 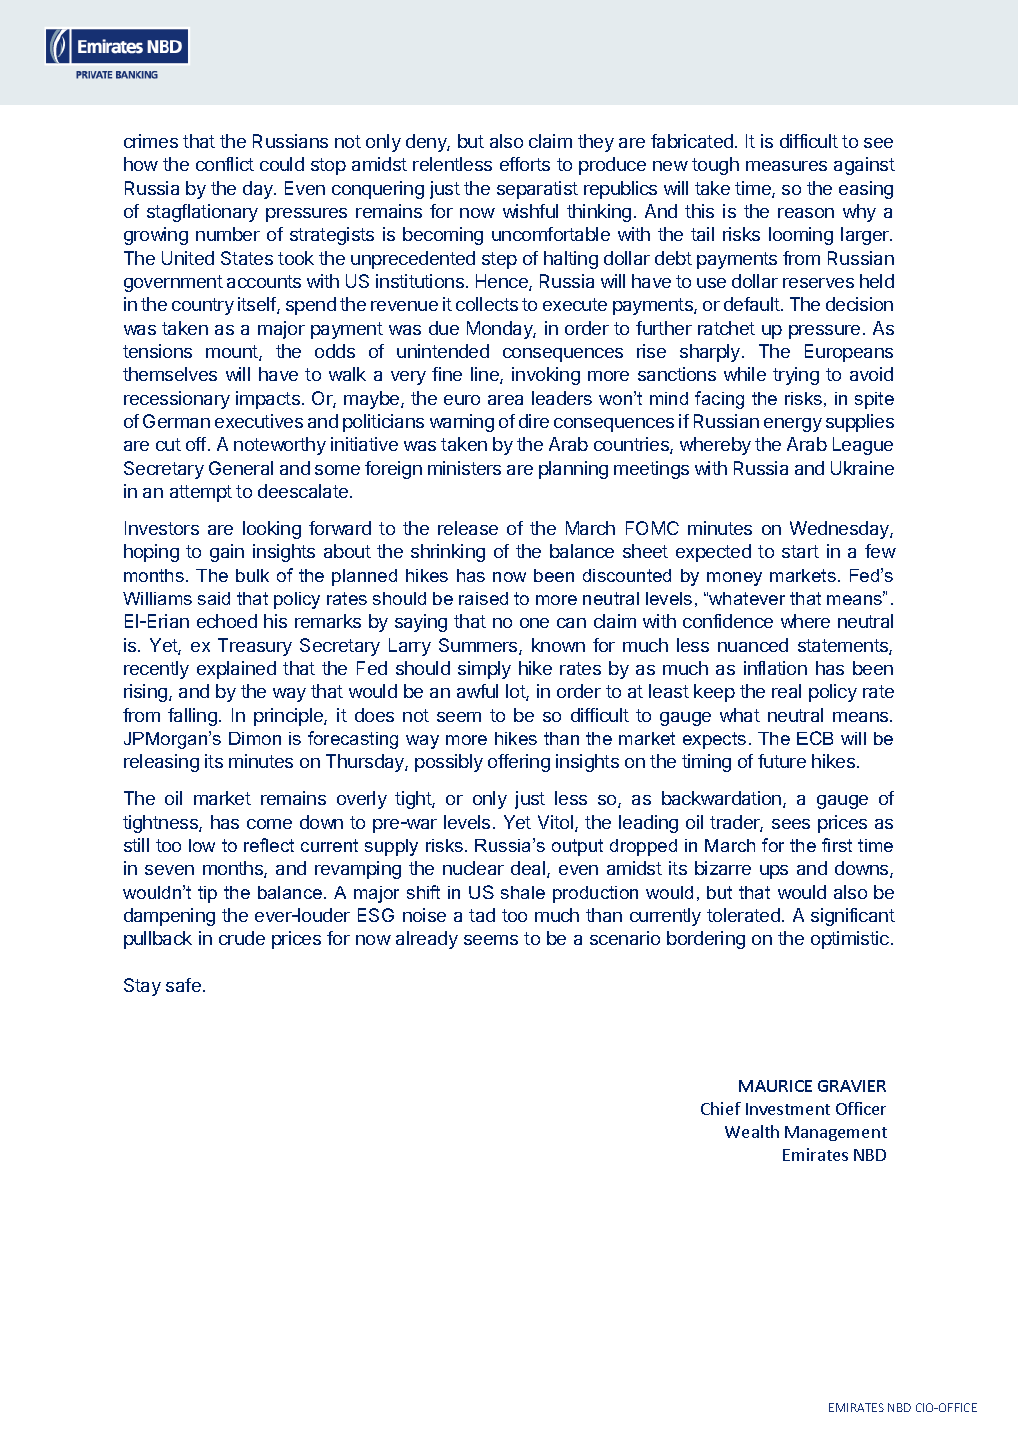 I want to click on General, so click(x=241, y=468).
